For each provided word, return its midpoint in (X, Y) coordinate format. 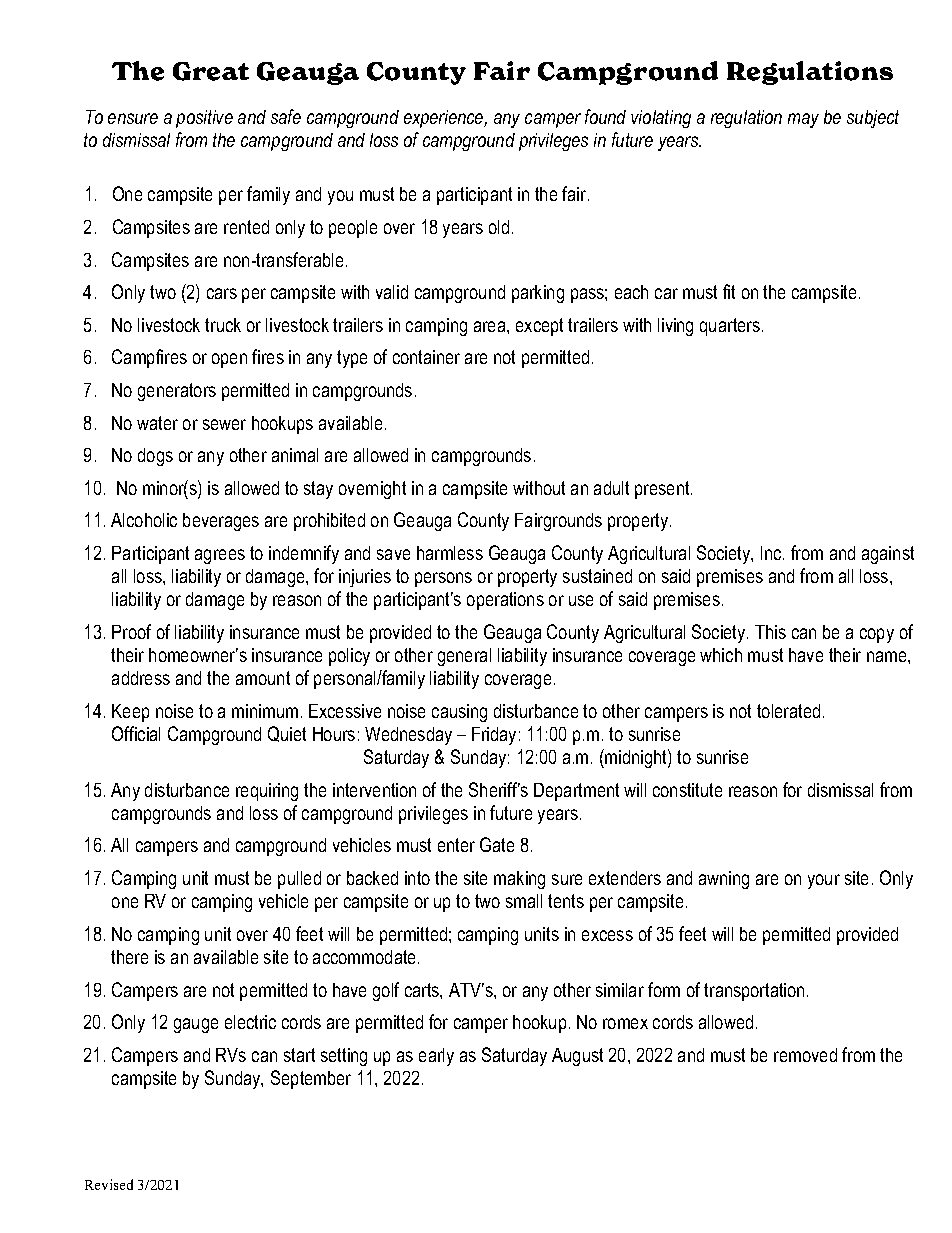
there (129, 957)
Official (136, 733)
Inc (772, 553)
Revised (109, 1184)
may (803, 120)
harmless (450, 553)
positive (204, 119)
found (605, 116)
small (524, 901)
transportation (754, 992)
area (491, 326)
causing (459, 713)
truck (223, 325)
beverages (221, 522)
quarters (731, 327)
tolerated (788, 711)
